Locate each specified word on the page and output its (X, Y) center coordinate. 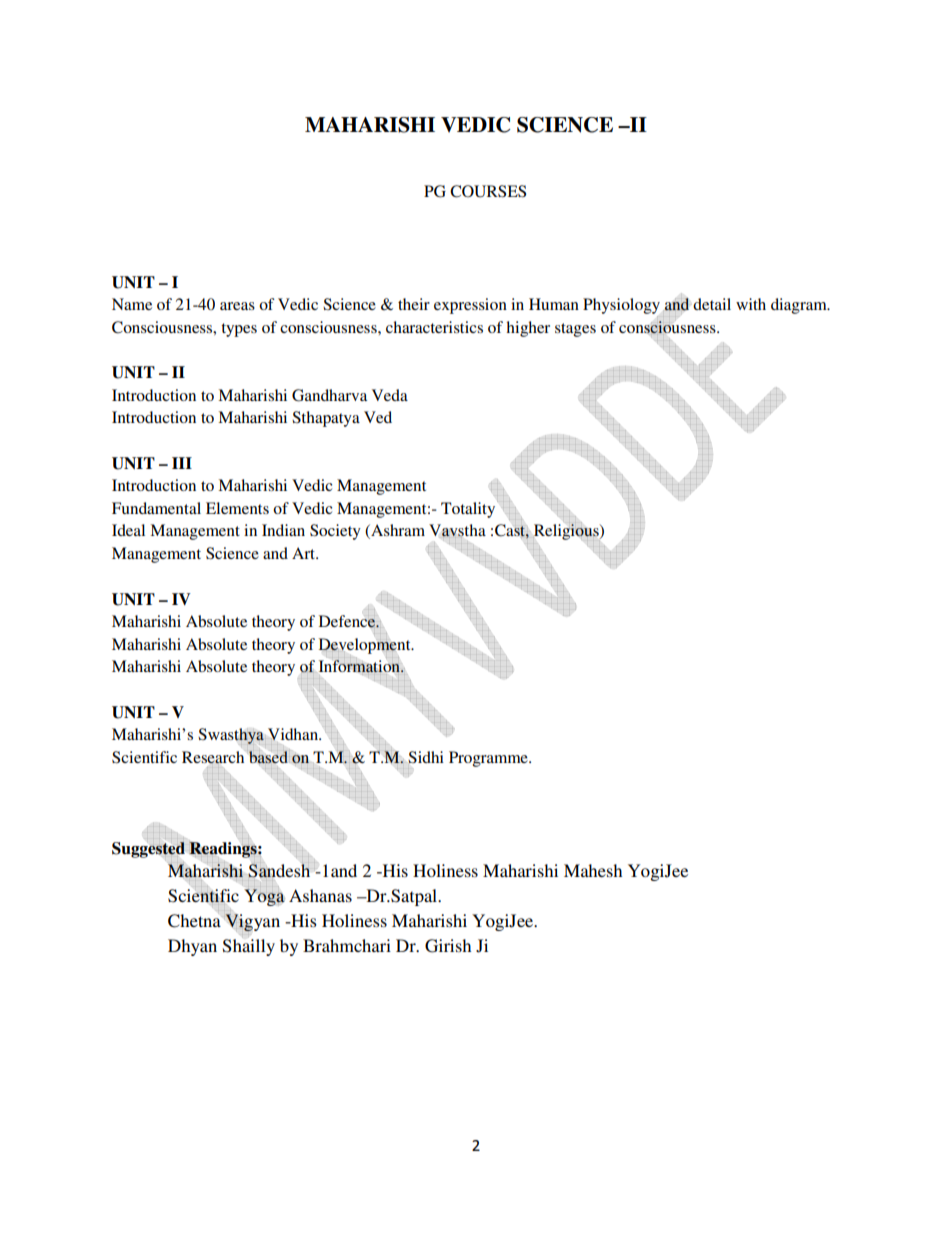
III (182, 463)
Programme (489, 759)
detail (712, 304)
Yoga (264, 897)
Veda (390, 395)
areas (237, 306)
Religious (567, 531)
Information (360, 666)
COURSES (488, 191)
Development (366, 646)
